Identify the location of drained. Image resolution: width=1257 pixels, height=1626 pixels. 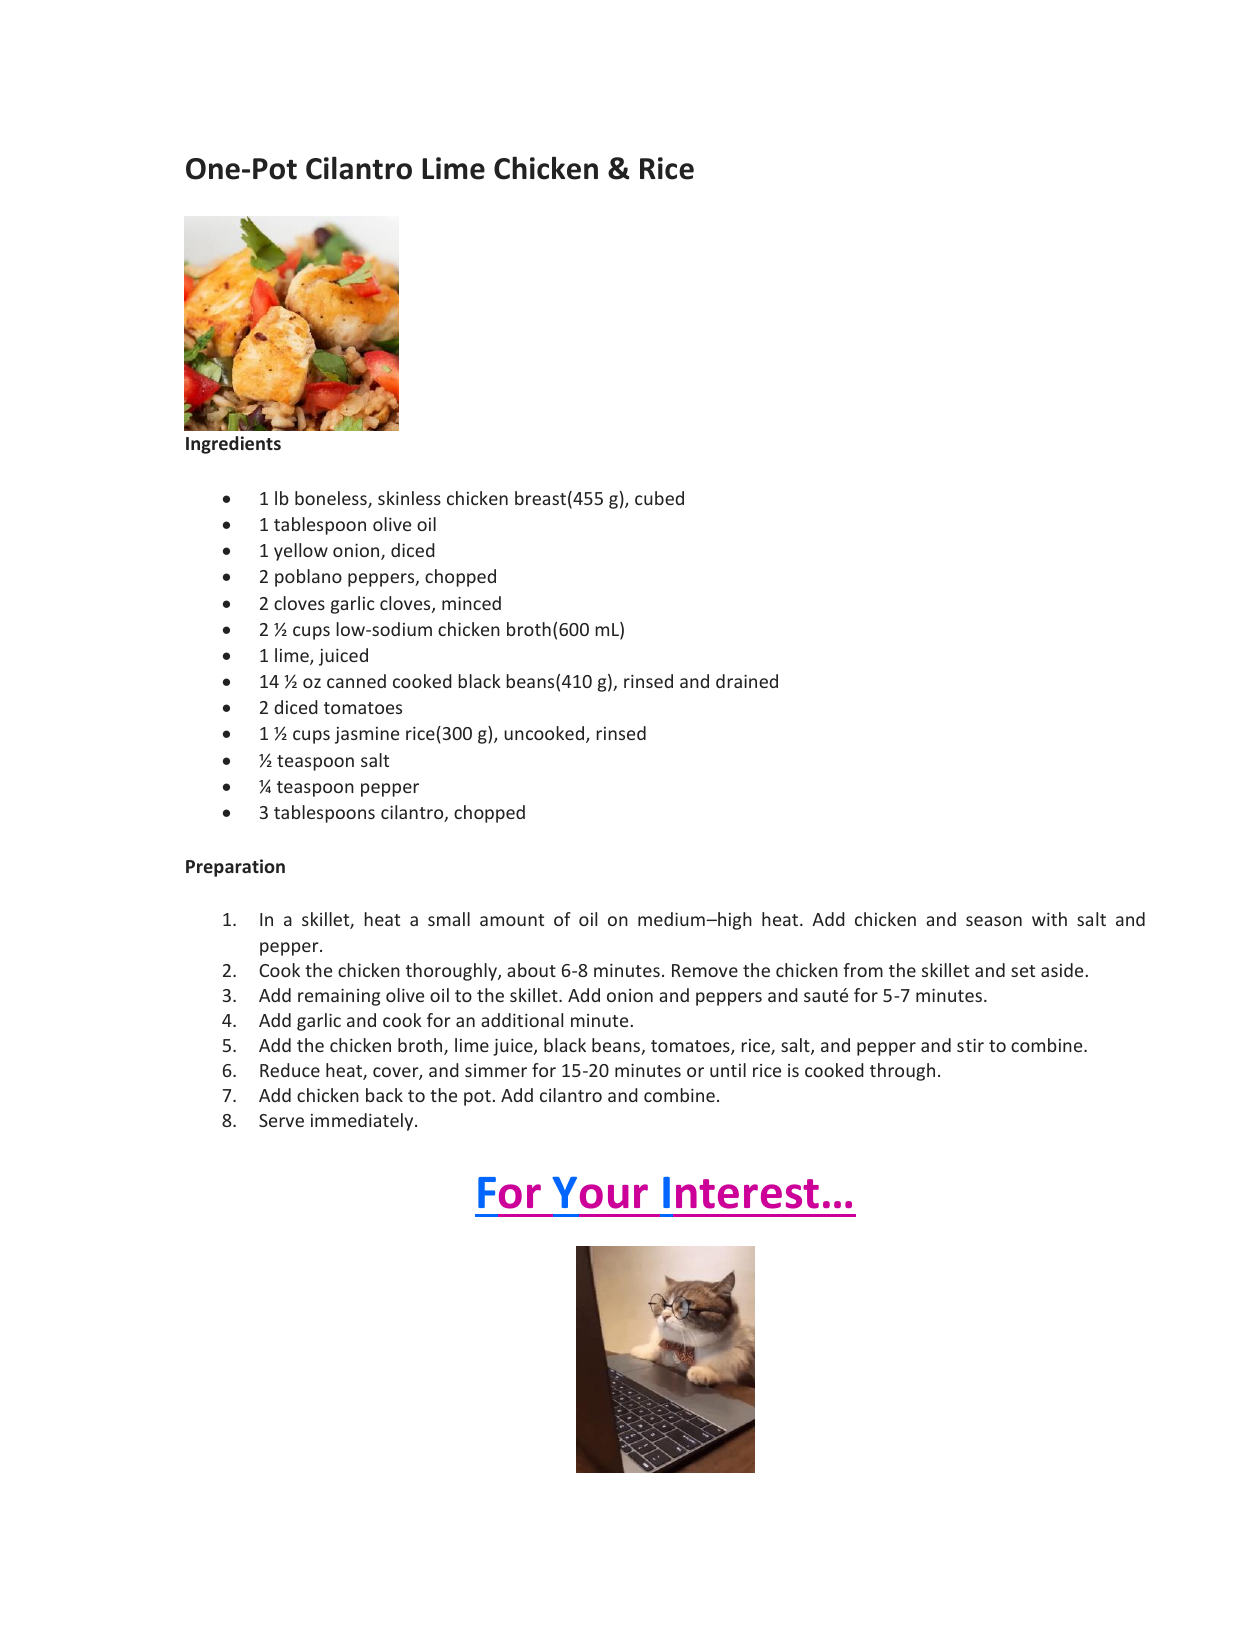
(747, 681).
